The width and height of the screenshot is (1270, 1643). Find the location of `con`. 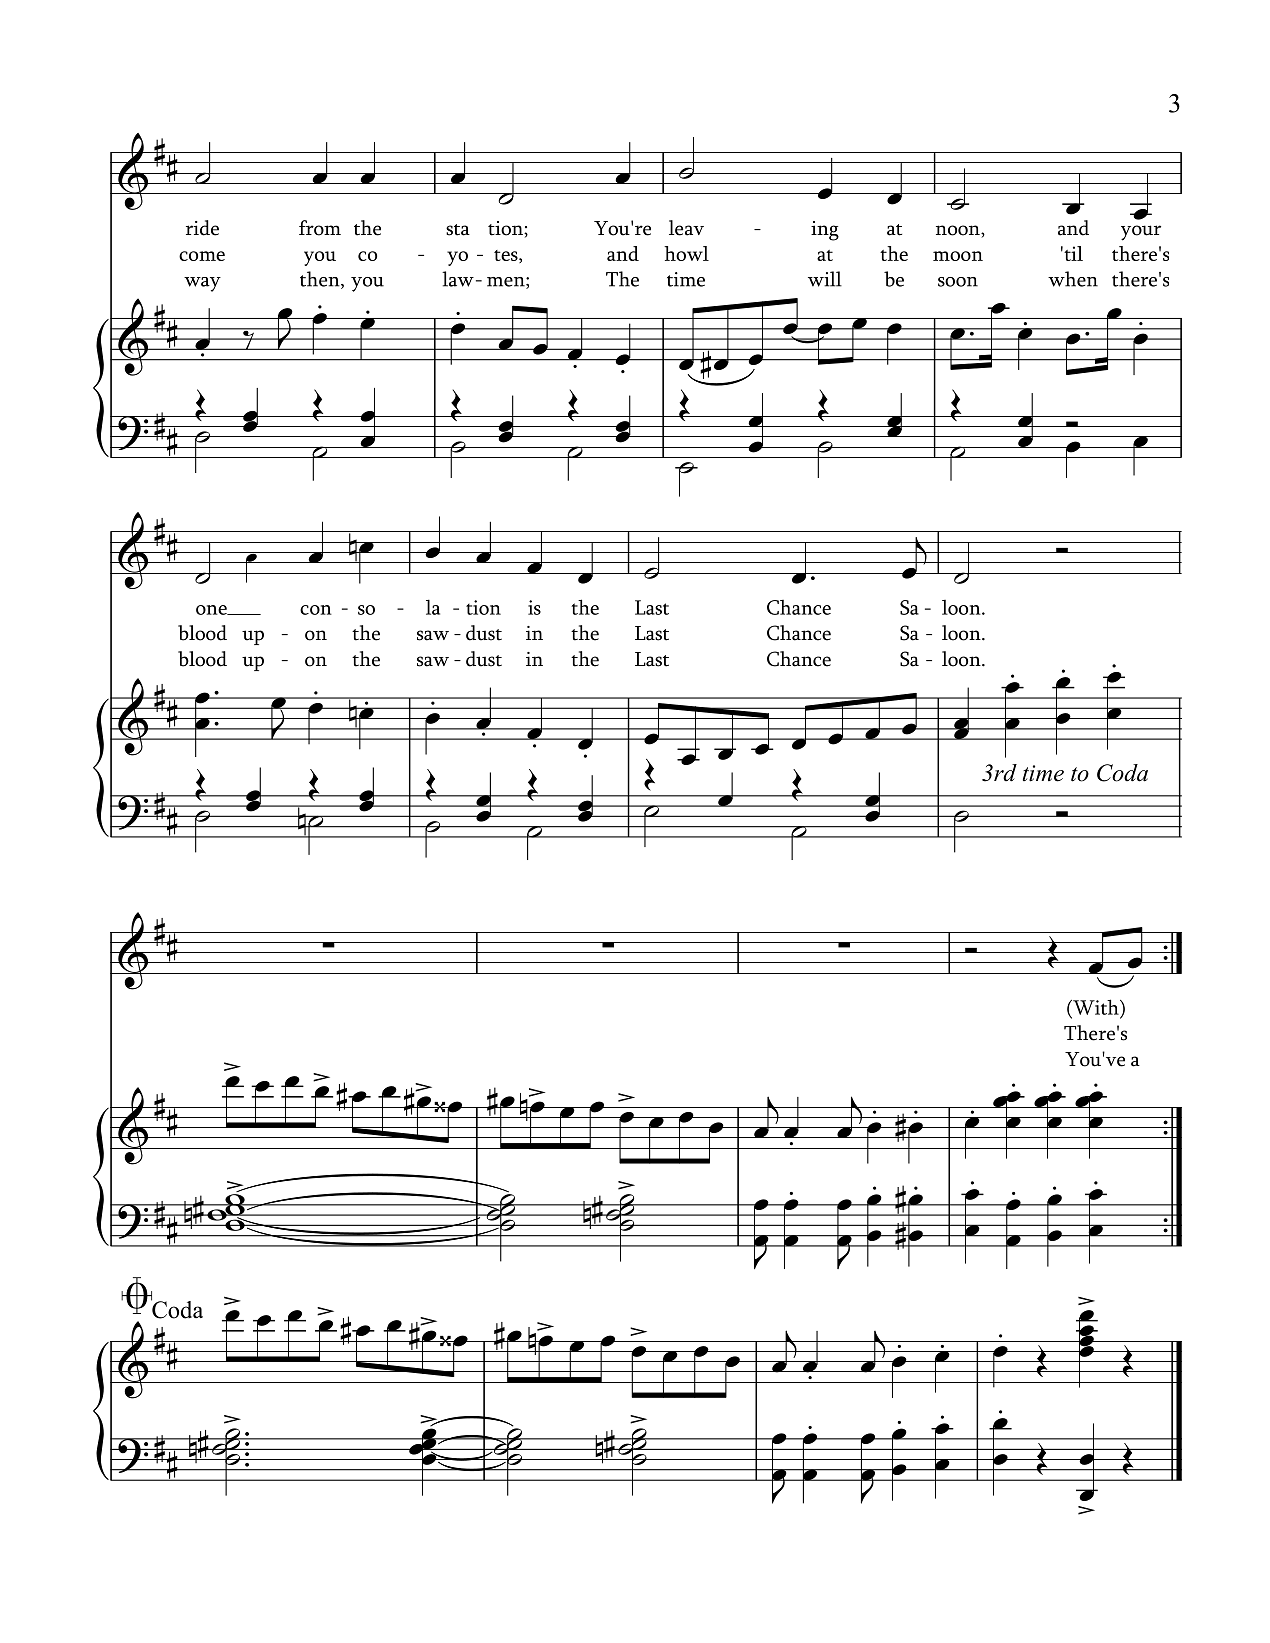

con is located at coordinates (316, 610).
